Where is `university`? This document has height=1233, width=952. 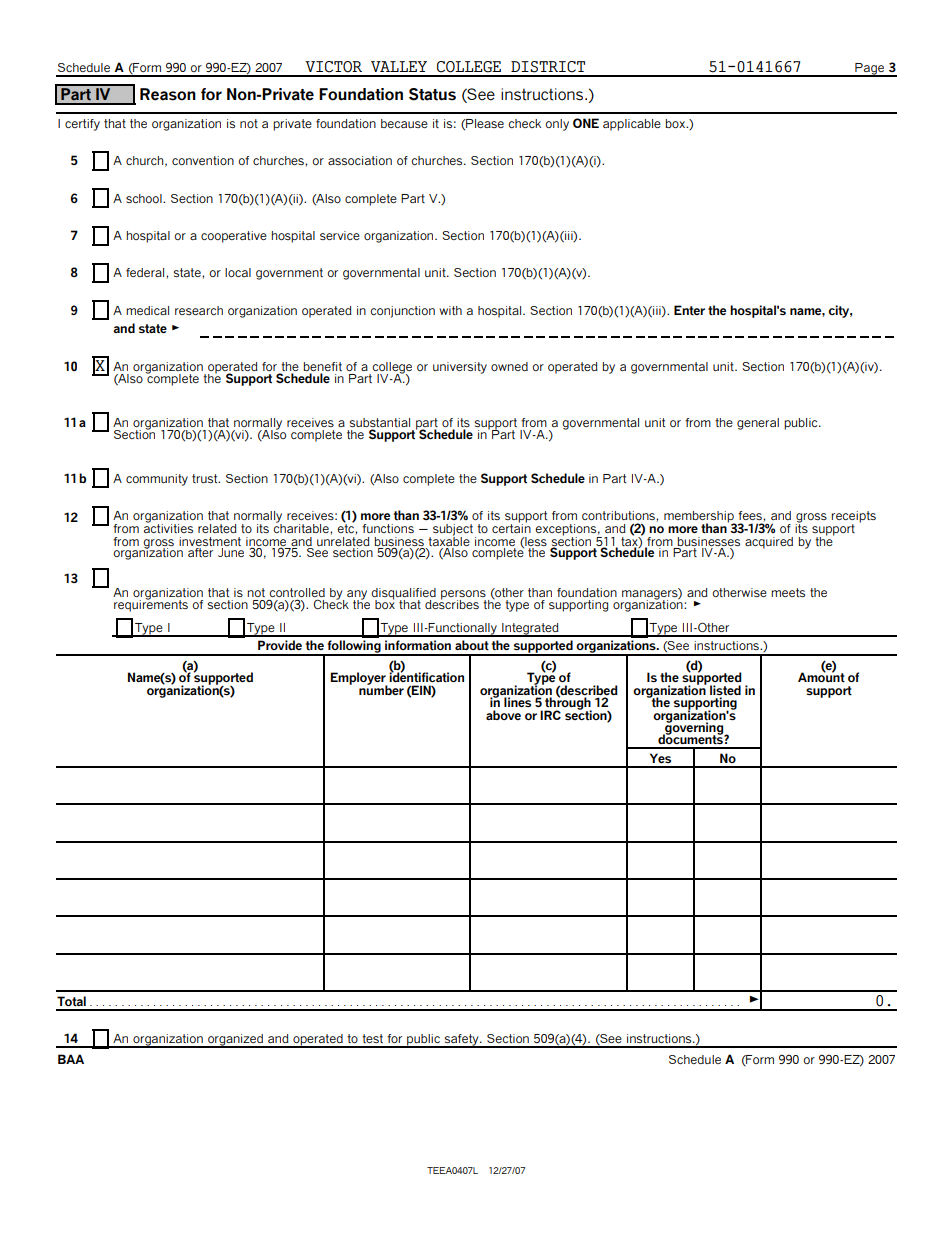 university is located at coordinates (460, 368).
